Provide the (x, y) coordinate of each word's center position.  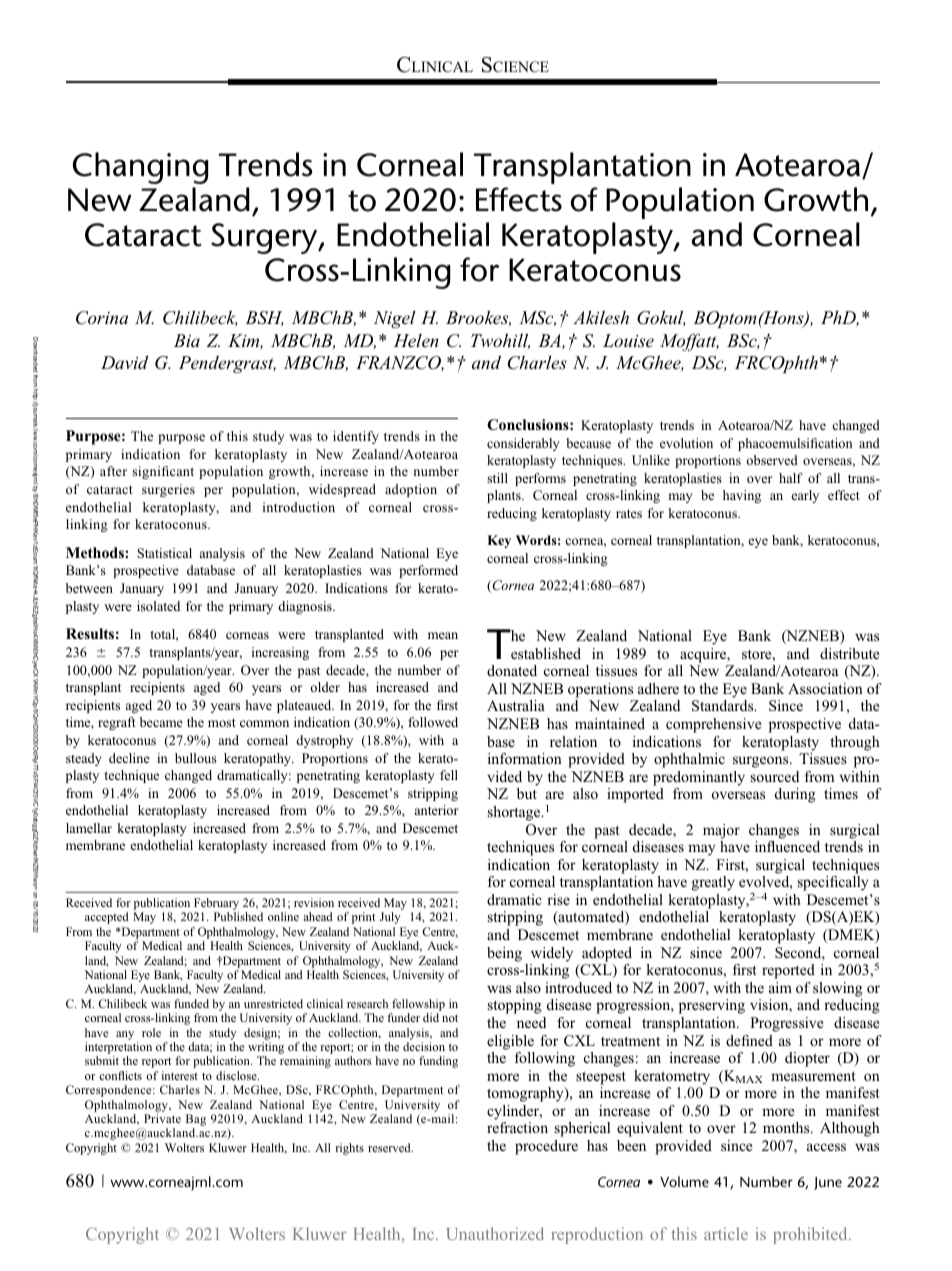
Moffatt (689, 342)
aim (780, 987)
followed (433, 722)
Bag (196, 1121)
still (497, 478)
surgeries (168, 490)
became (161, 722)
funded (191, 1003)
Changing (141, 168)
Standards (724, 706)
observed (772, 460)
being (504, 954)
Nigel (394, 319)
